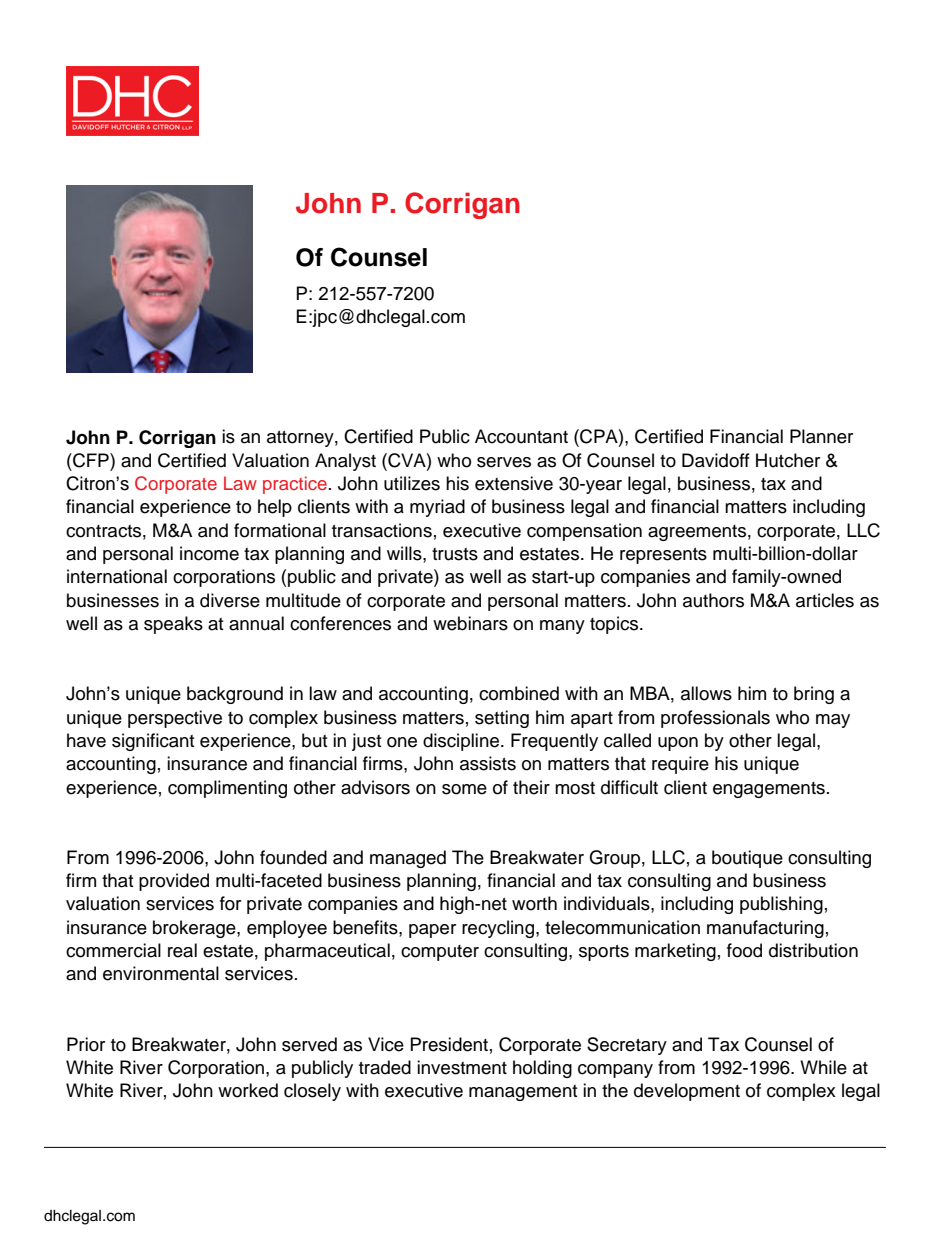 This image has height=1233, width=952. What do you see at coordinates (680, 765) in the image?
I see `require` at bounding box center [680, 765].
